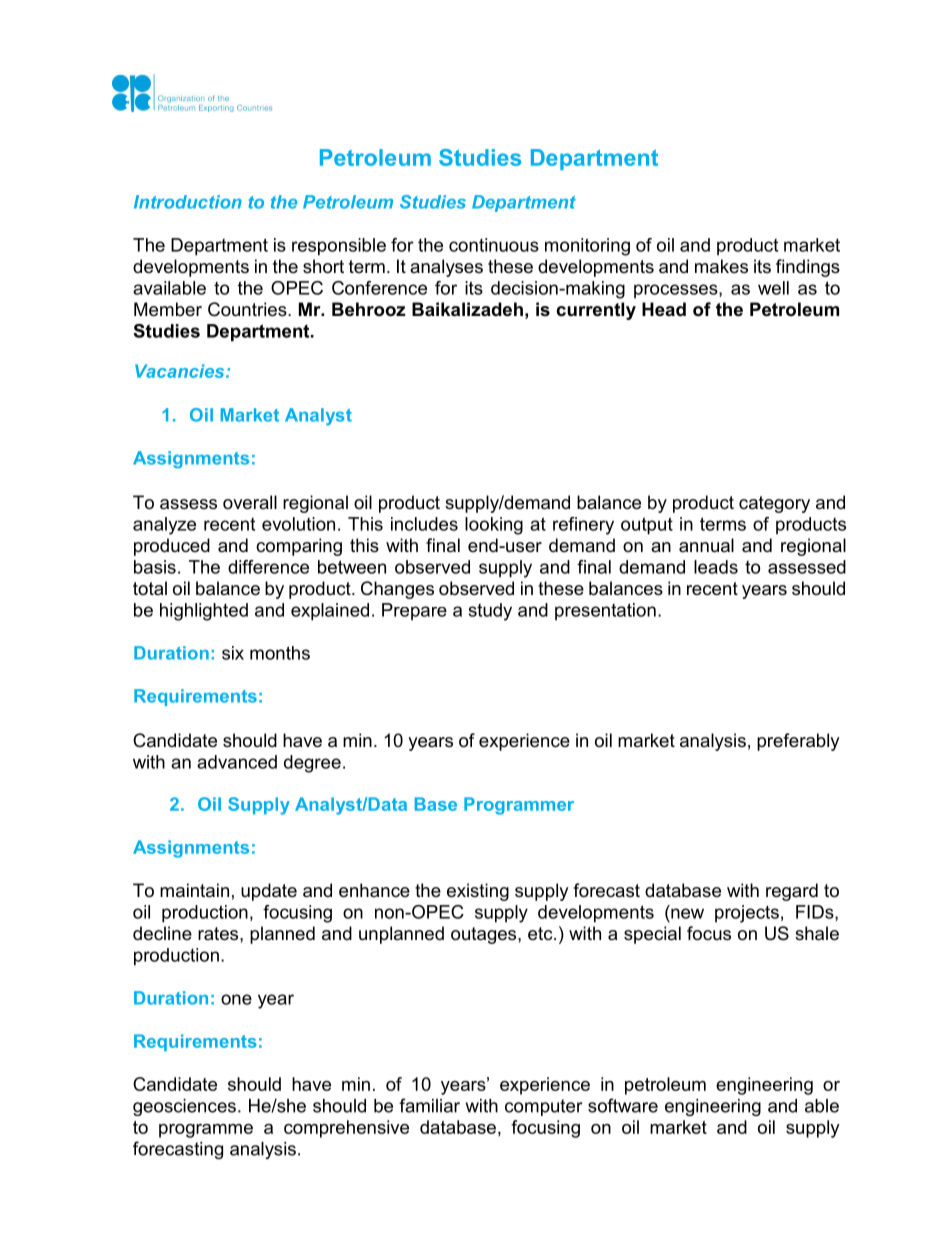  What do you see at coordinates (721, 266) in the screenshot?
I see `makes` at bounding box center [721, 266].
